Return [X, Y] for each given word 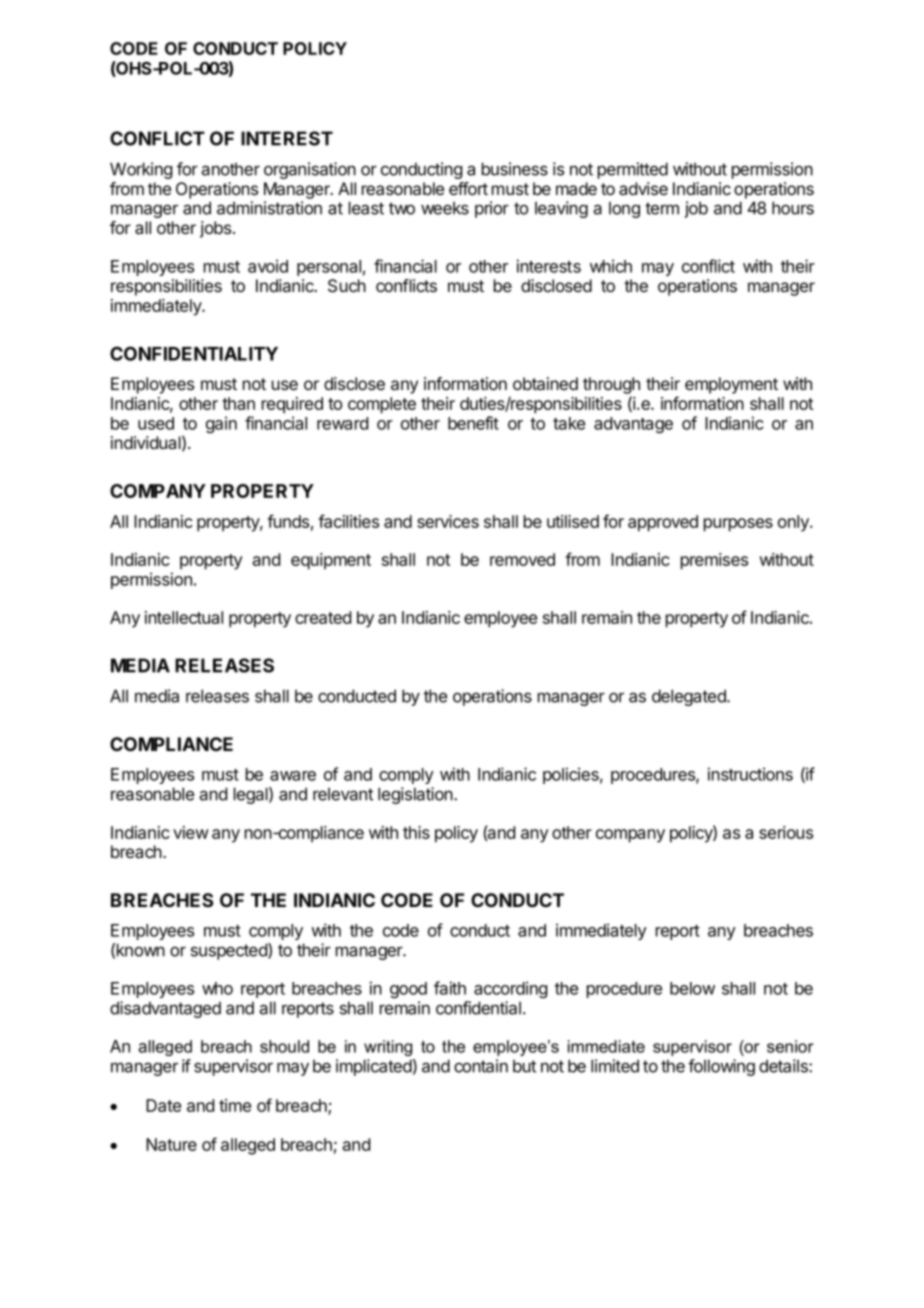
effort [468, 188]
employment [731, 385]
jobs [215, 229]
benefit [473, 423]
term [662, 208]
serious [786, 832]
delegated [690, 697]
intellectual [184, 617]
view [191, 832]
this [416, 832]
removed [522, 559]
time [235, 1105]
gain [221, 424]
